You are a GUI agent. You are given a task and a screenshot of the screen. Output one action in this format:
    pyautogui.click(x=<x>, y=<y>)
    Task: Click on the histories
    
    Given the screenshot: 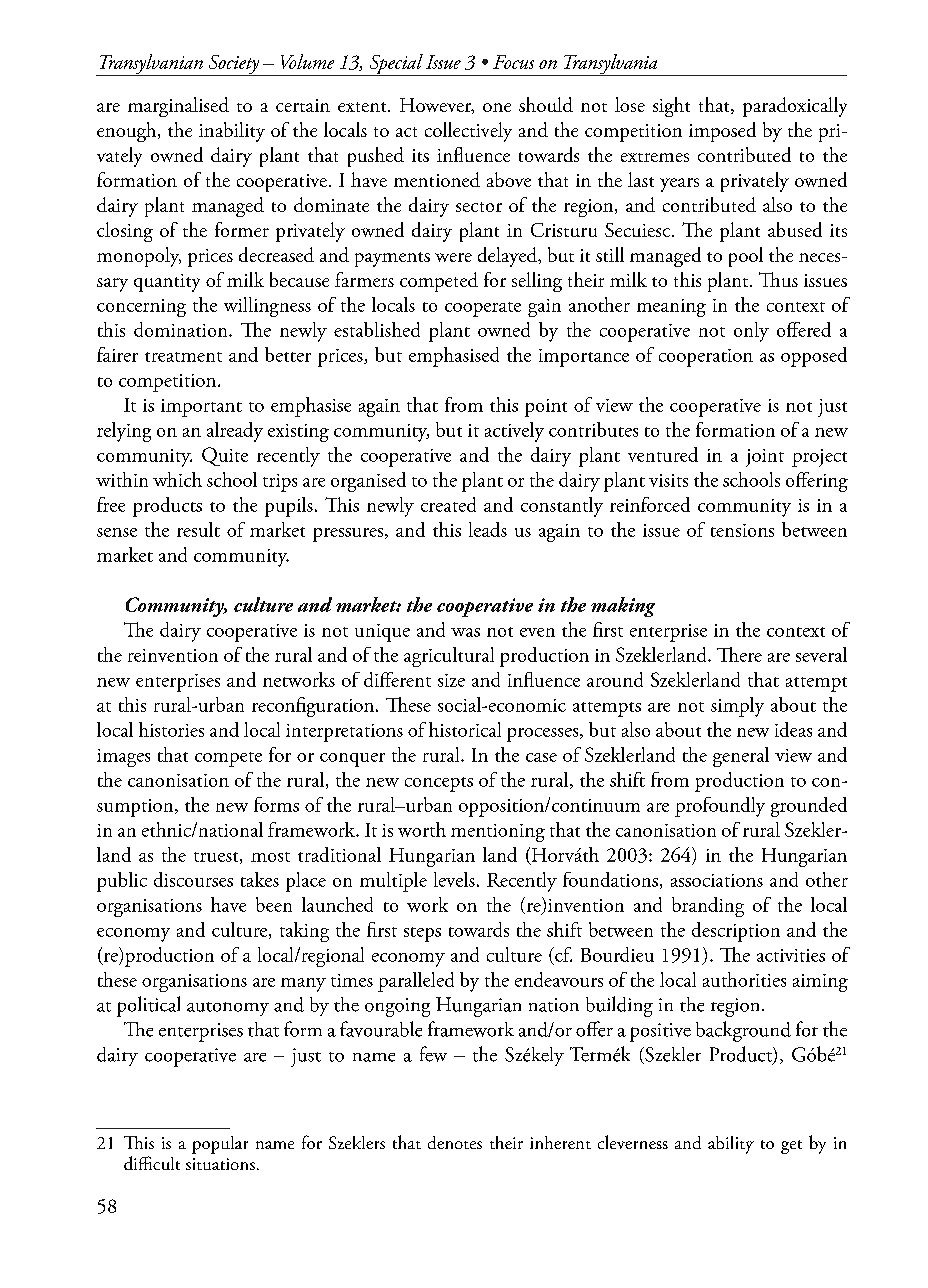 What is the action you would take?
    pyautogui.click(x=171, y=729)
